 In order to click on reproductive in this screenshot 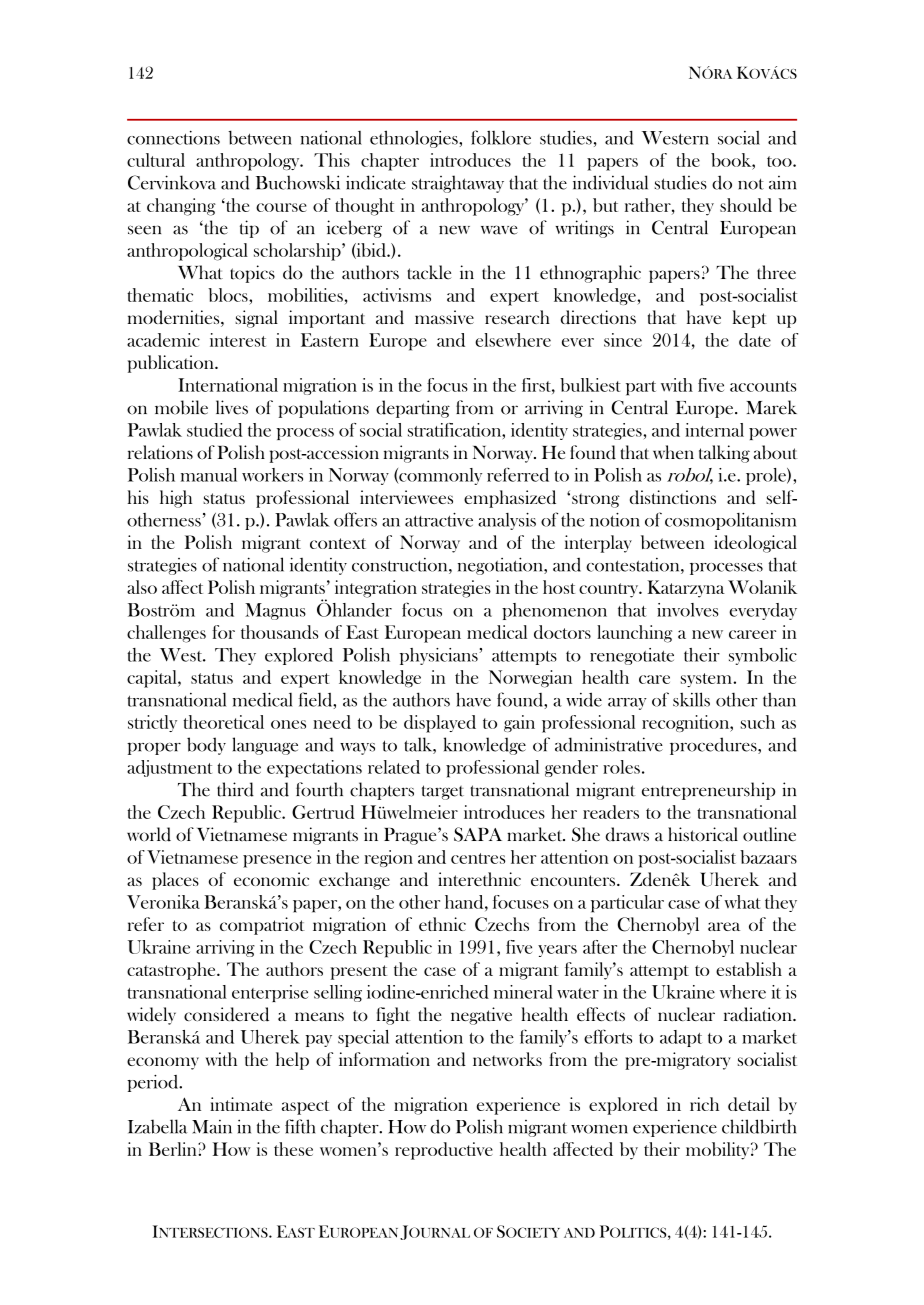, I will do `click(444, 1151)`.
